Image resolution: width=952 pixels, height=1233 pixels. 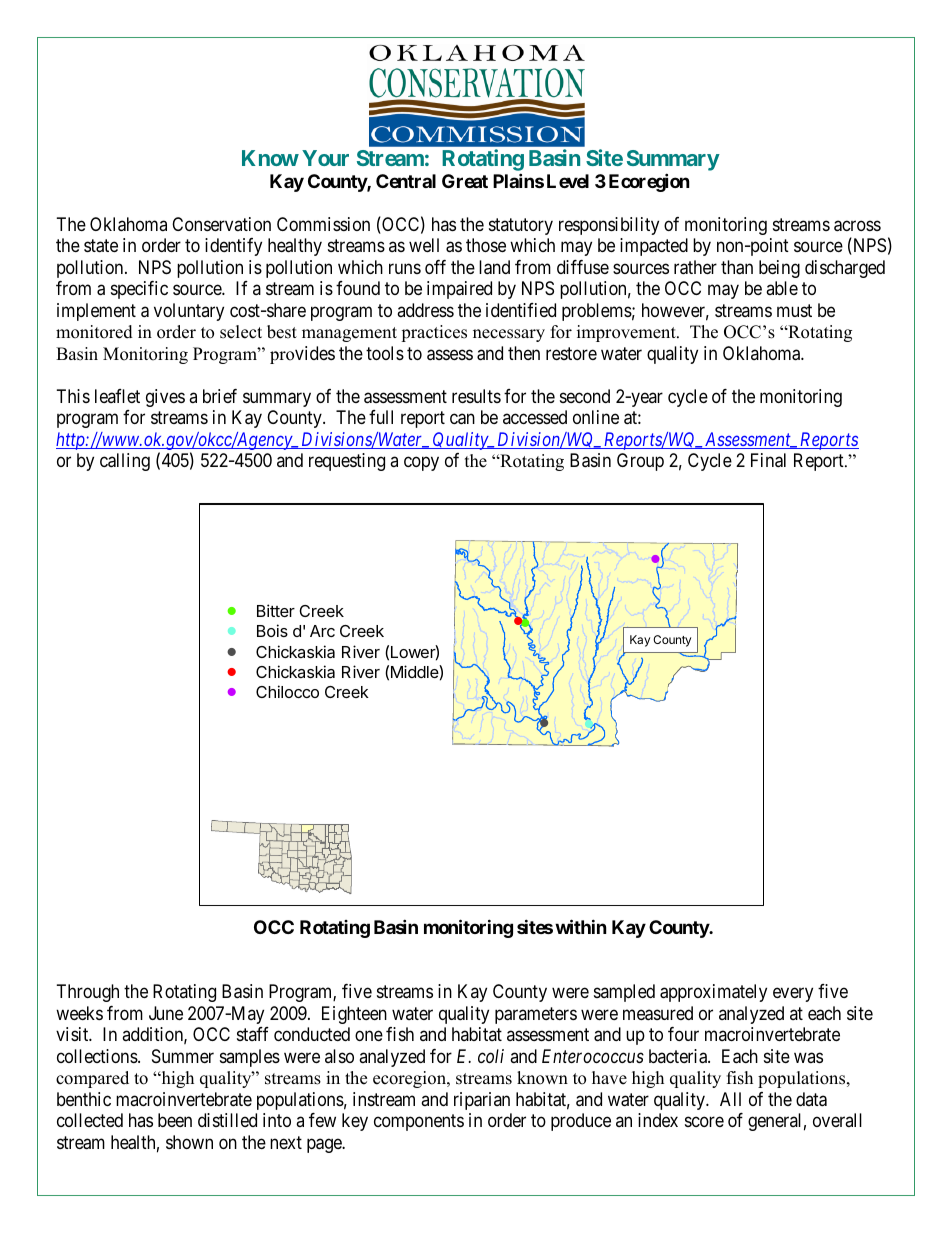 I want to click on across, so click(x=857, y=226).
